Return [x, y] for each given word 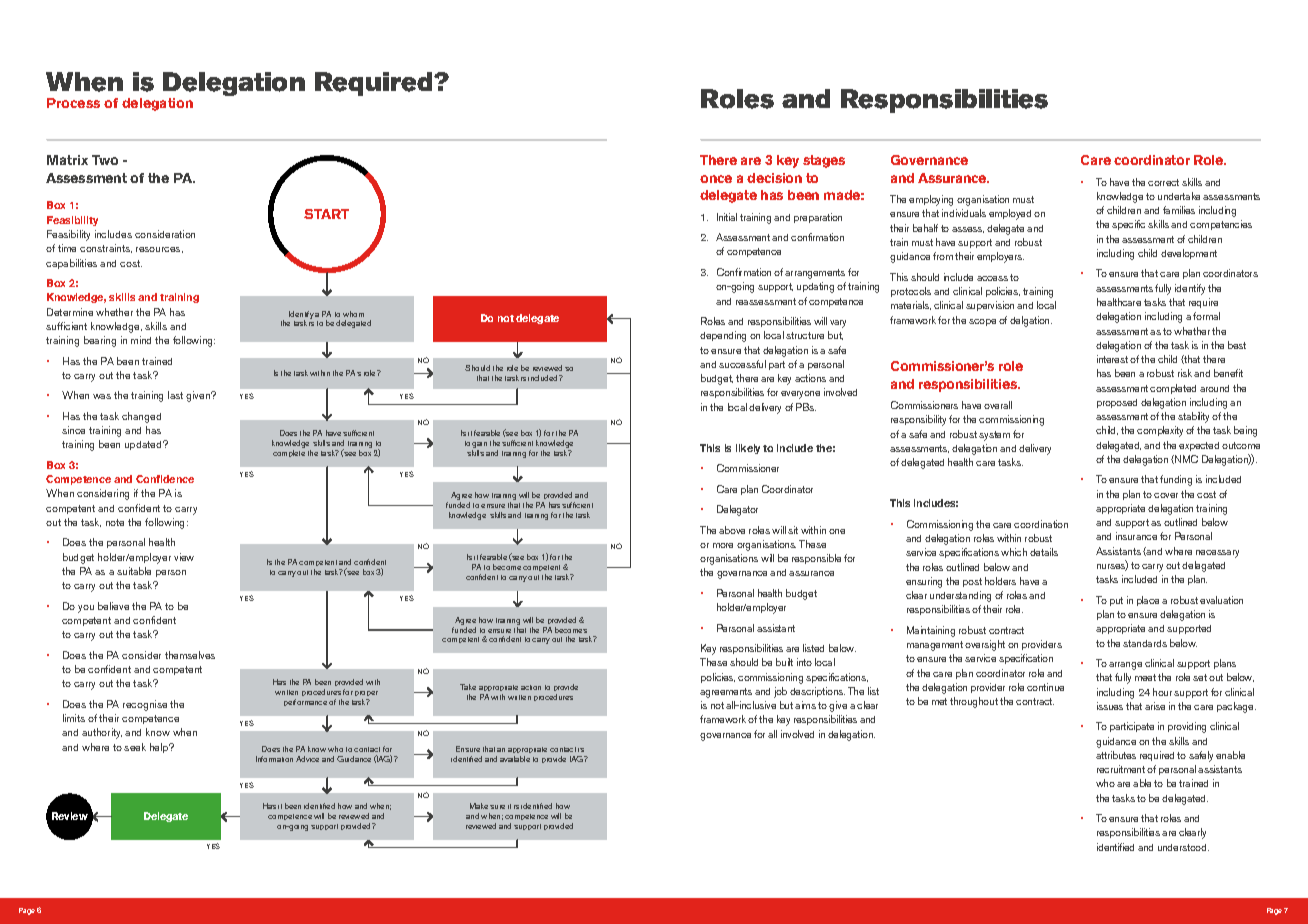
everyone [800, 395]
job [780, 692]
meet [1145, 677]
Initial [727, 217]
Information [274, 759]
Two [105, 160]
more [723, 545]
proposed [1117, 403]
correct [1163, 182]
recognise [145, 705]
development [1189, 254]
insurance [1136, 536]
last [175, 395]
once [716, 179]
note [115, 522]
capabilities [71, 264]
